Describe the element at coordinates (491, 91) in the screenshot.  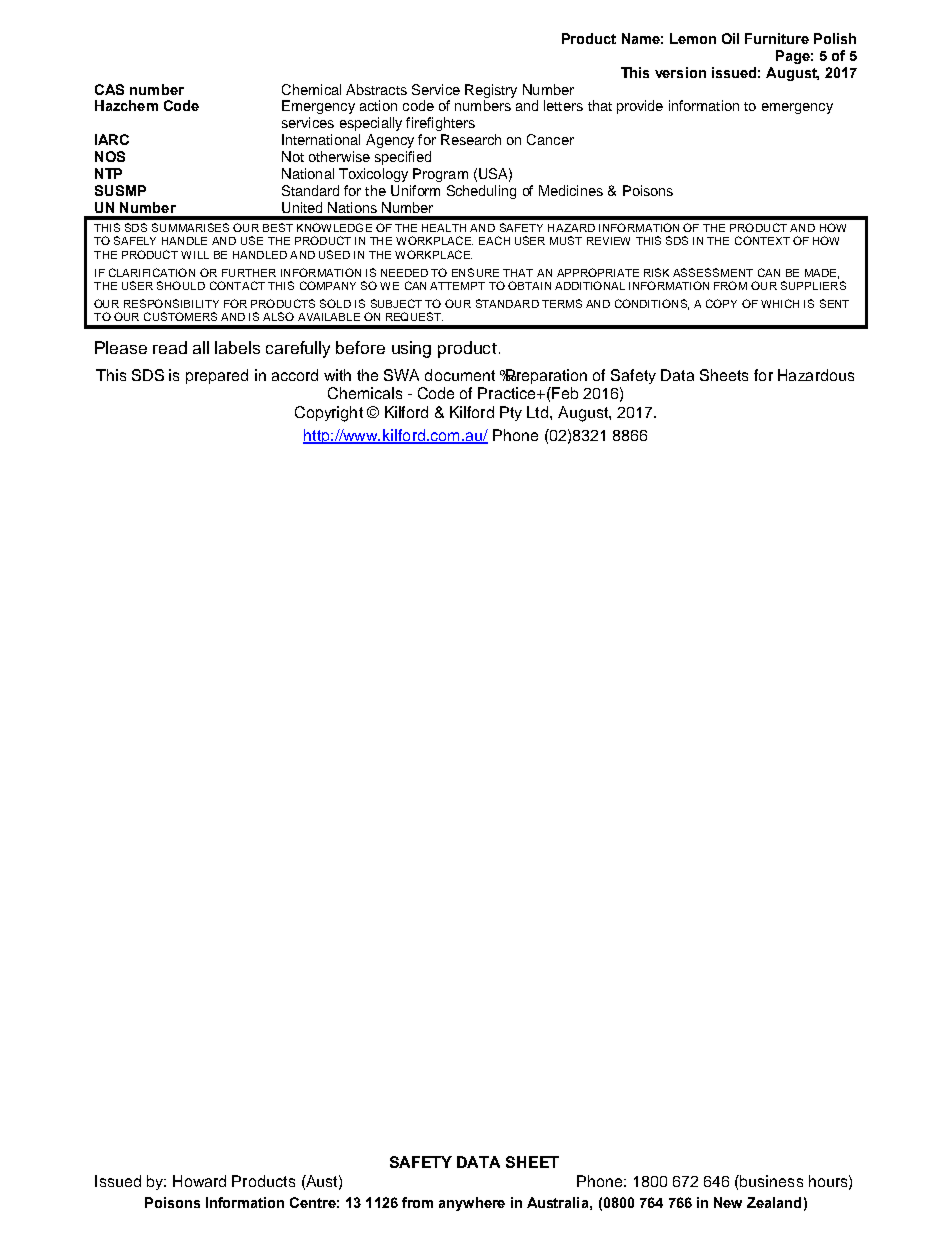
I see `Registry` at that location.
